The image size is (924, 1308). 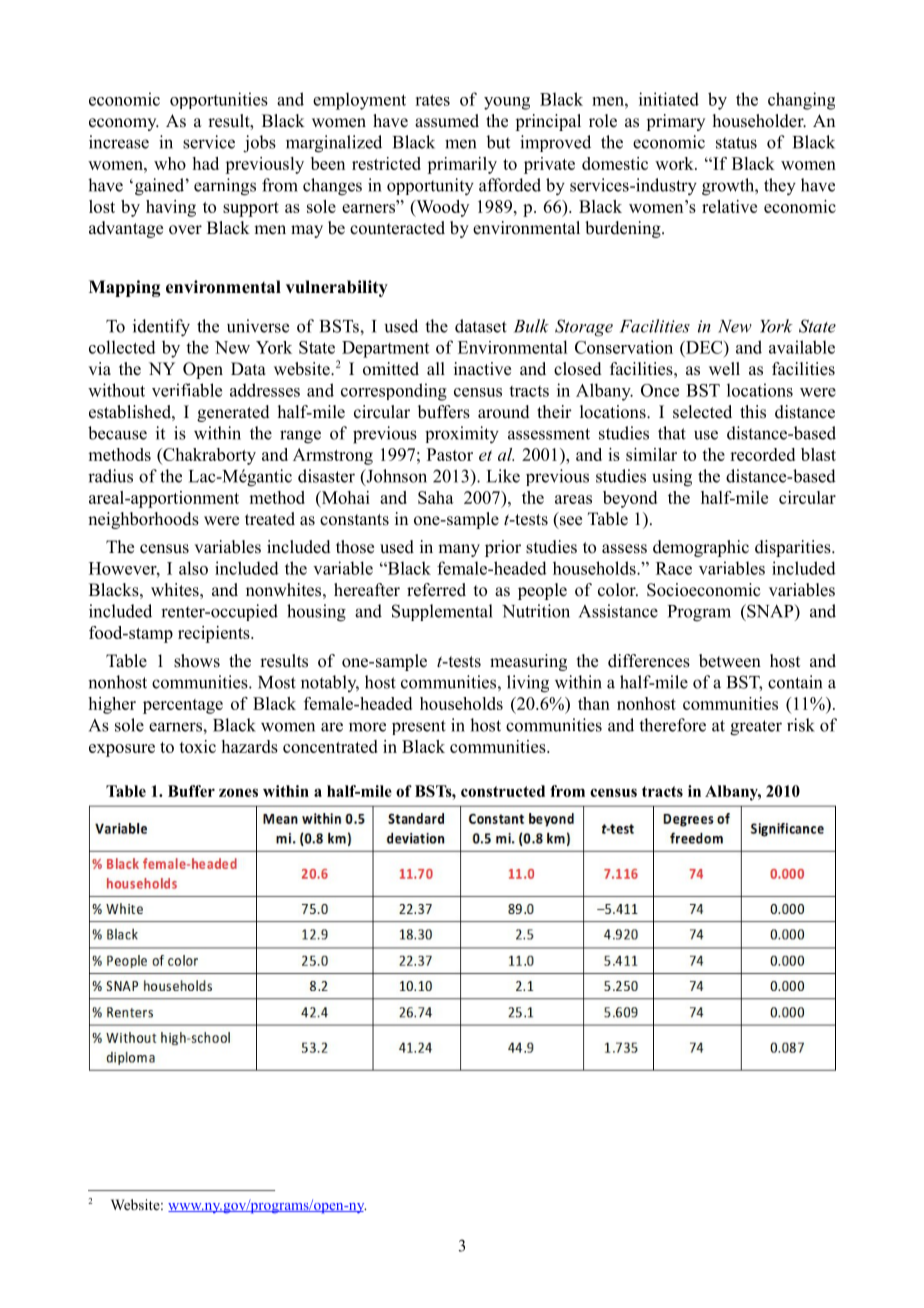 I want to click on assumed, so click(x=447, y=121).
